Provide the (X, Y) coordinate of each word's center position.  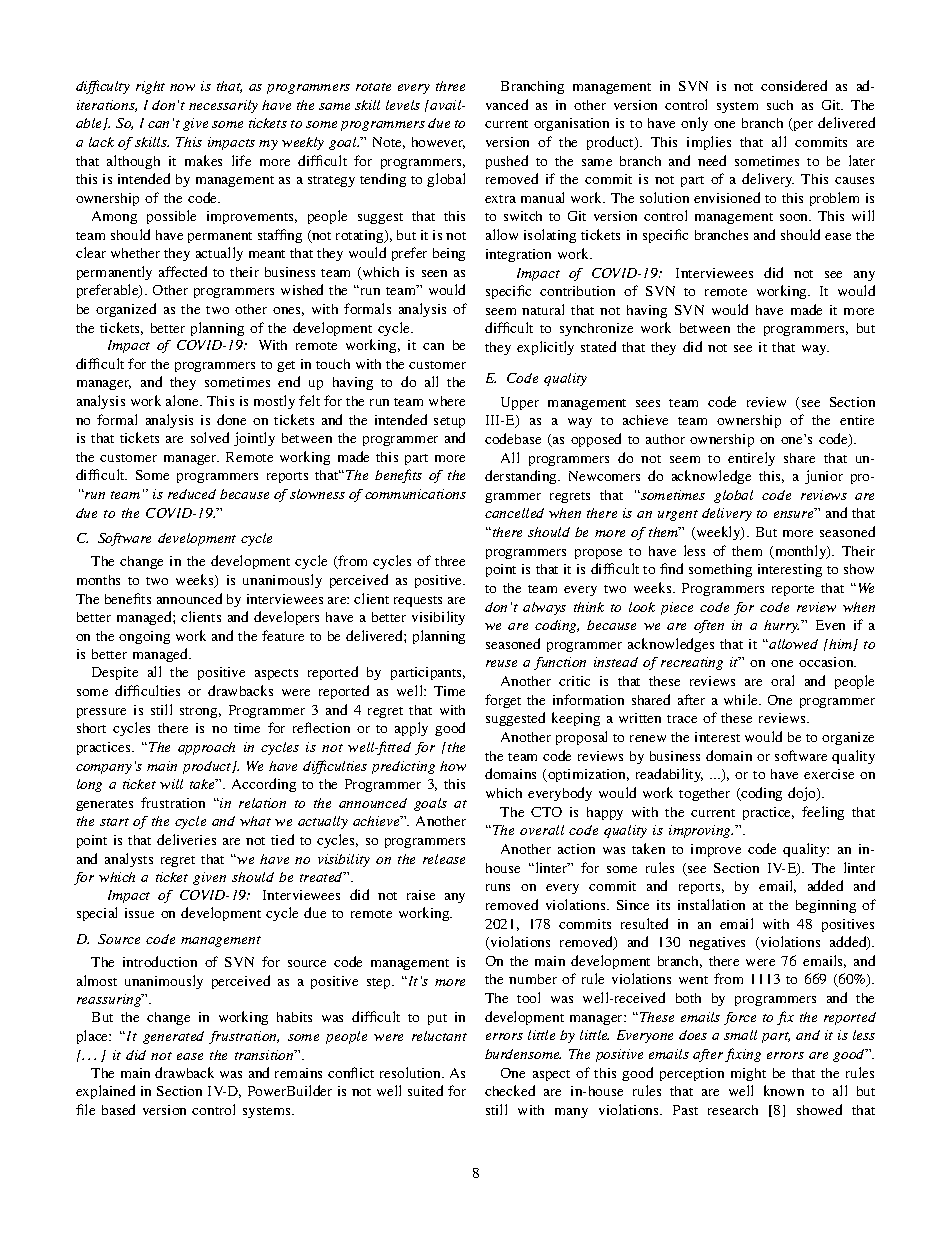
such (780, 105)
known (784, 1090)
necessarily (223, 106)
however (438, 143)
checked (510, 1090)
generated (173, 1037)
